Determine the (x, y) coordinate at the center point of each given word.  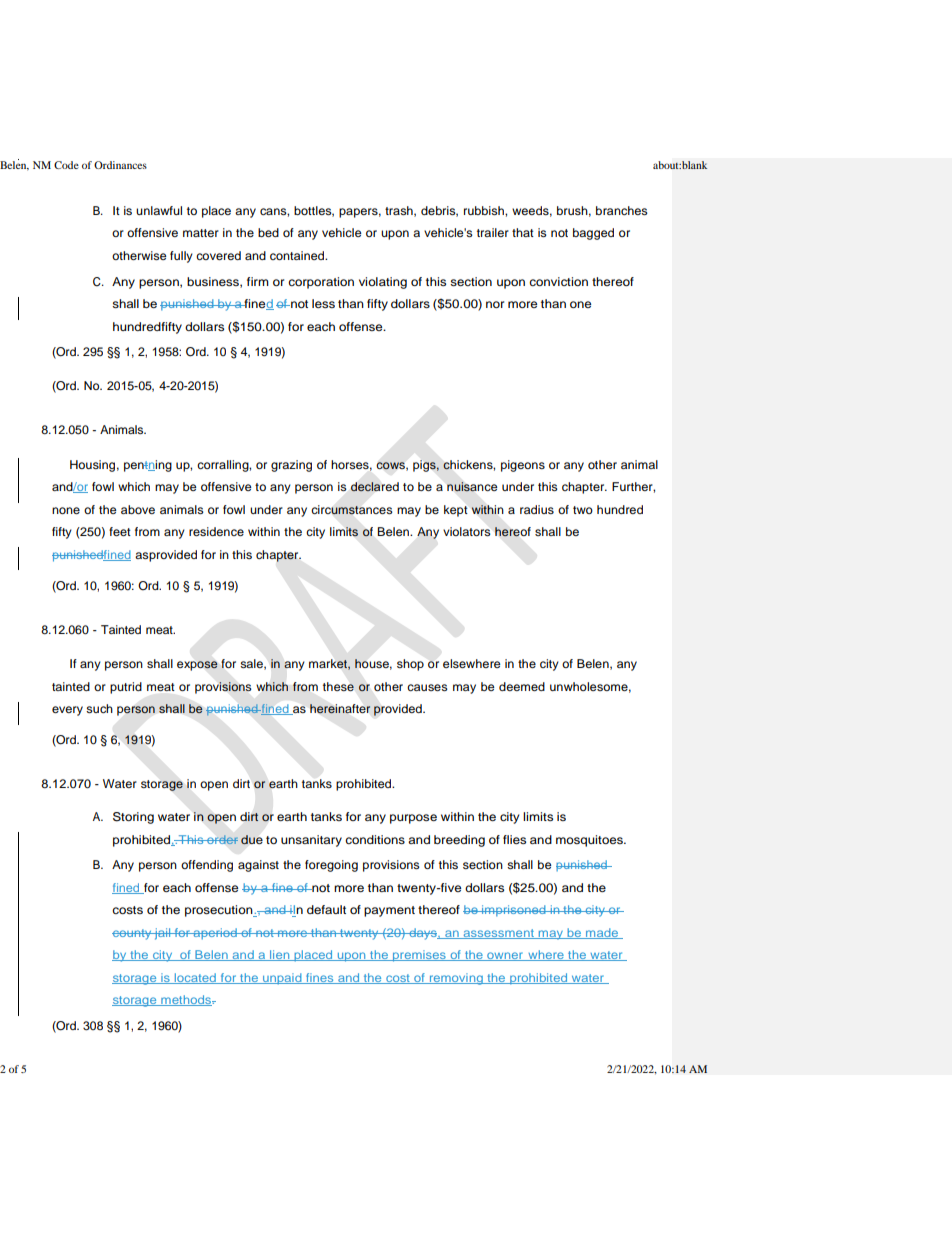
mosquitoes (590, 841)
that (523, 232)
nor (495, 304)
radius (537, 509)
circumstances (352, 510)
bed (268, 232)
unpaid (282, 979)
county (132, 934)
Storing (133, 818)
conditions (375, 839)
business (214, 282)
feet (120, 531)
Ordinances (120, 165)
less (323, 303)
